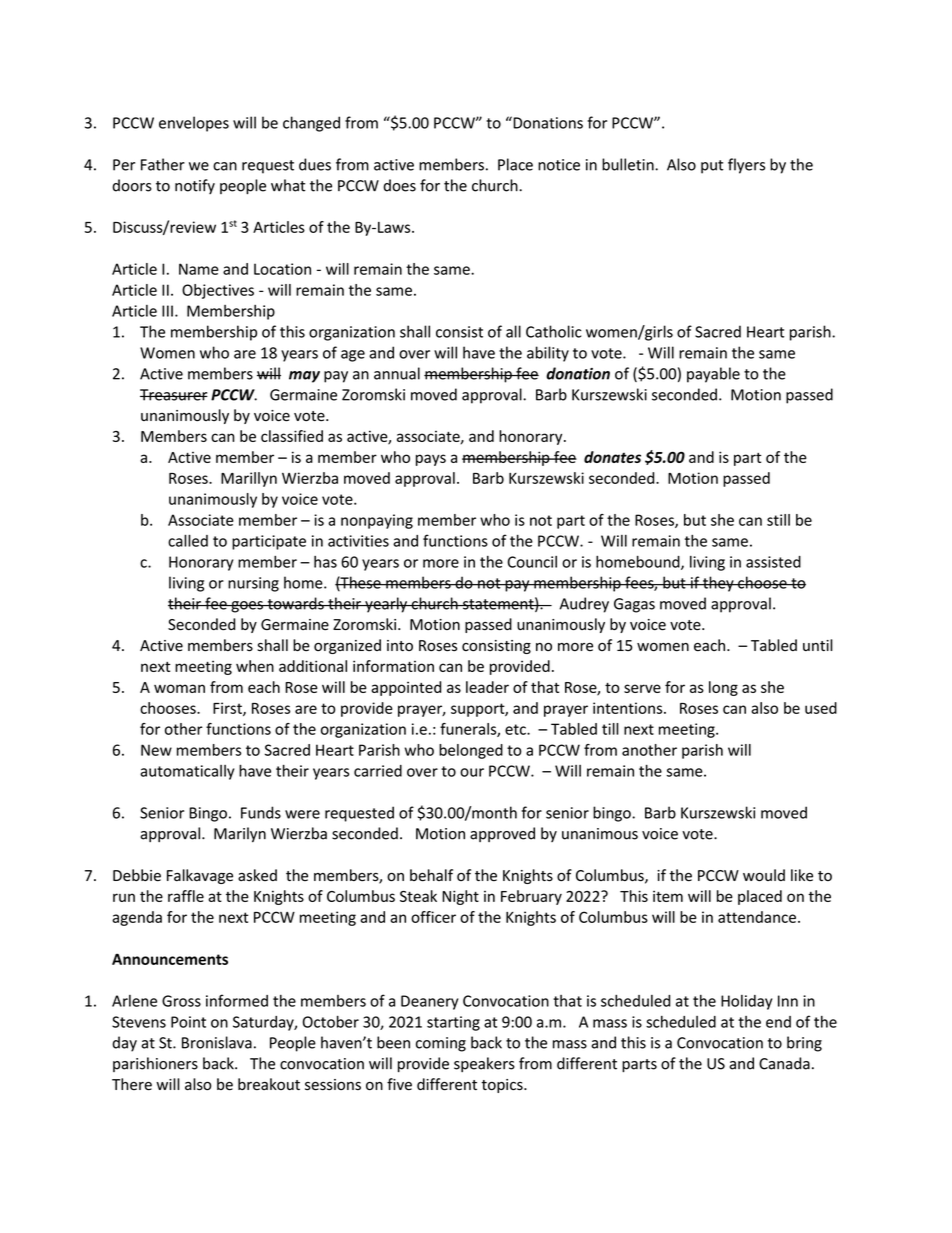  What do you see at coordinates (784, 1063) in the screenshot?
I see `Canada` at bounding box center [784, 1063].
